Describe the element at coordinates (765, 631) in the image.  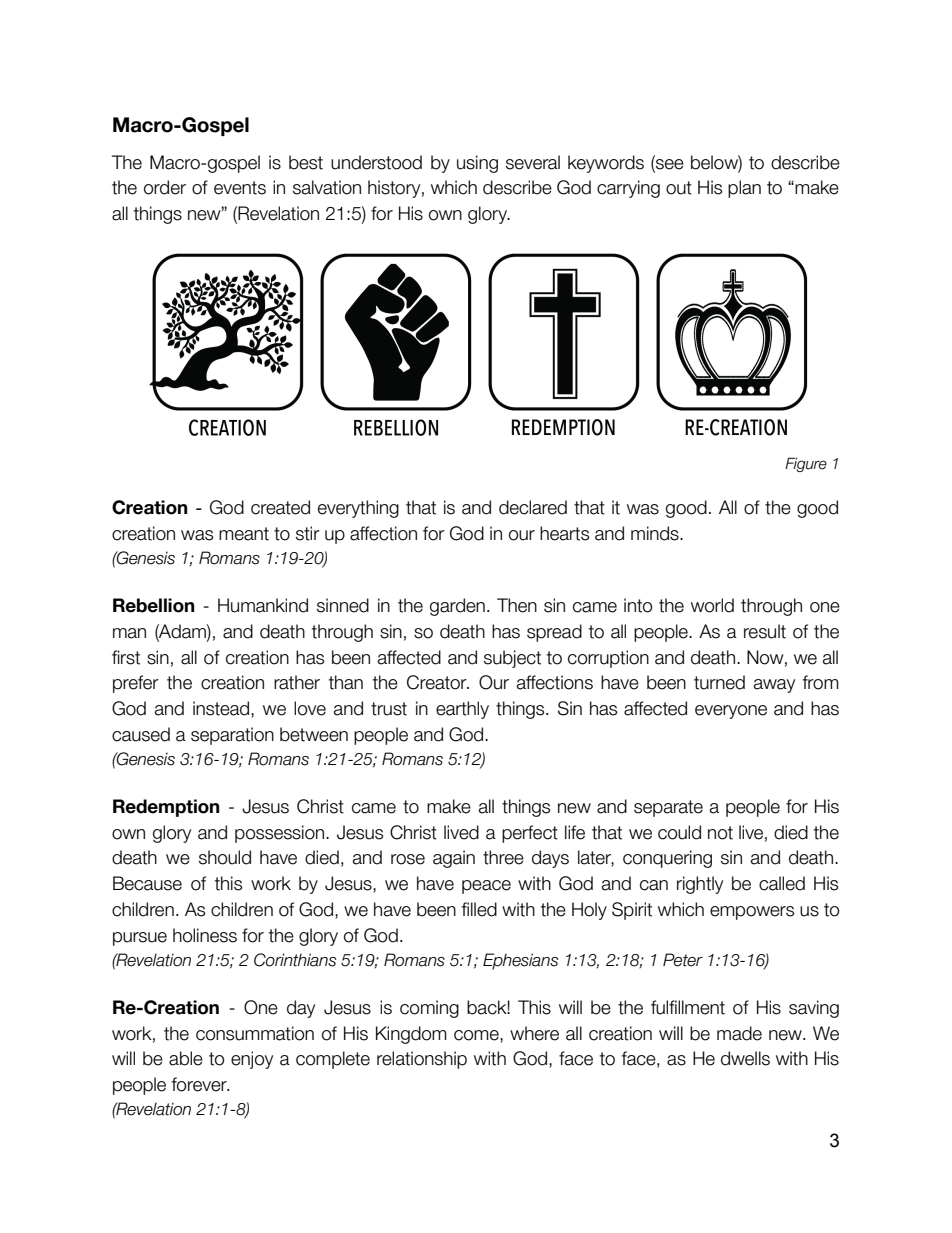
I see `result` at that location.
